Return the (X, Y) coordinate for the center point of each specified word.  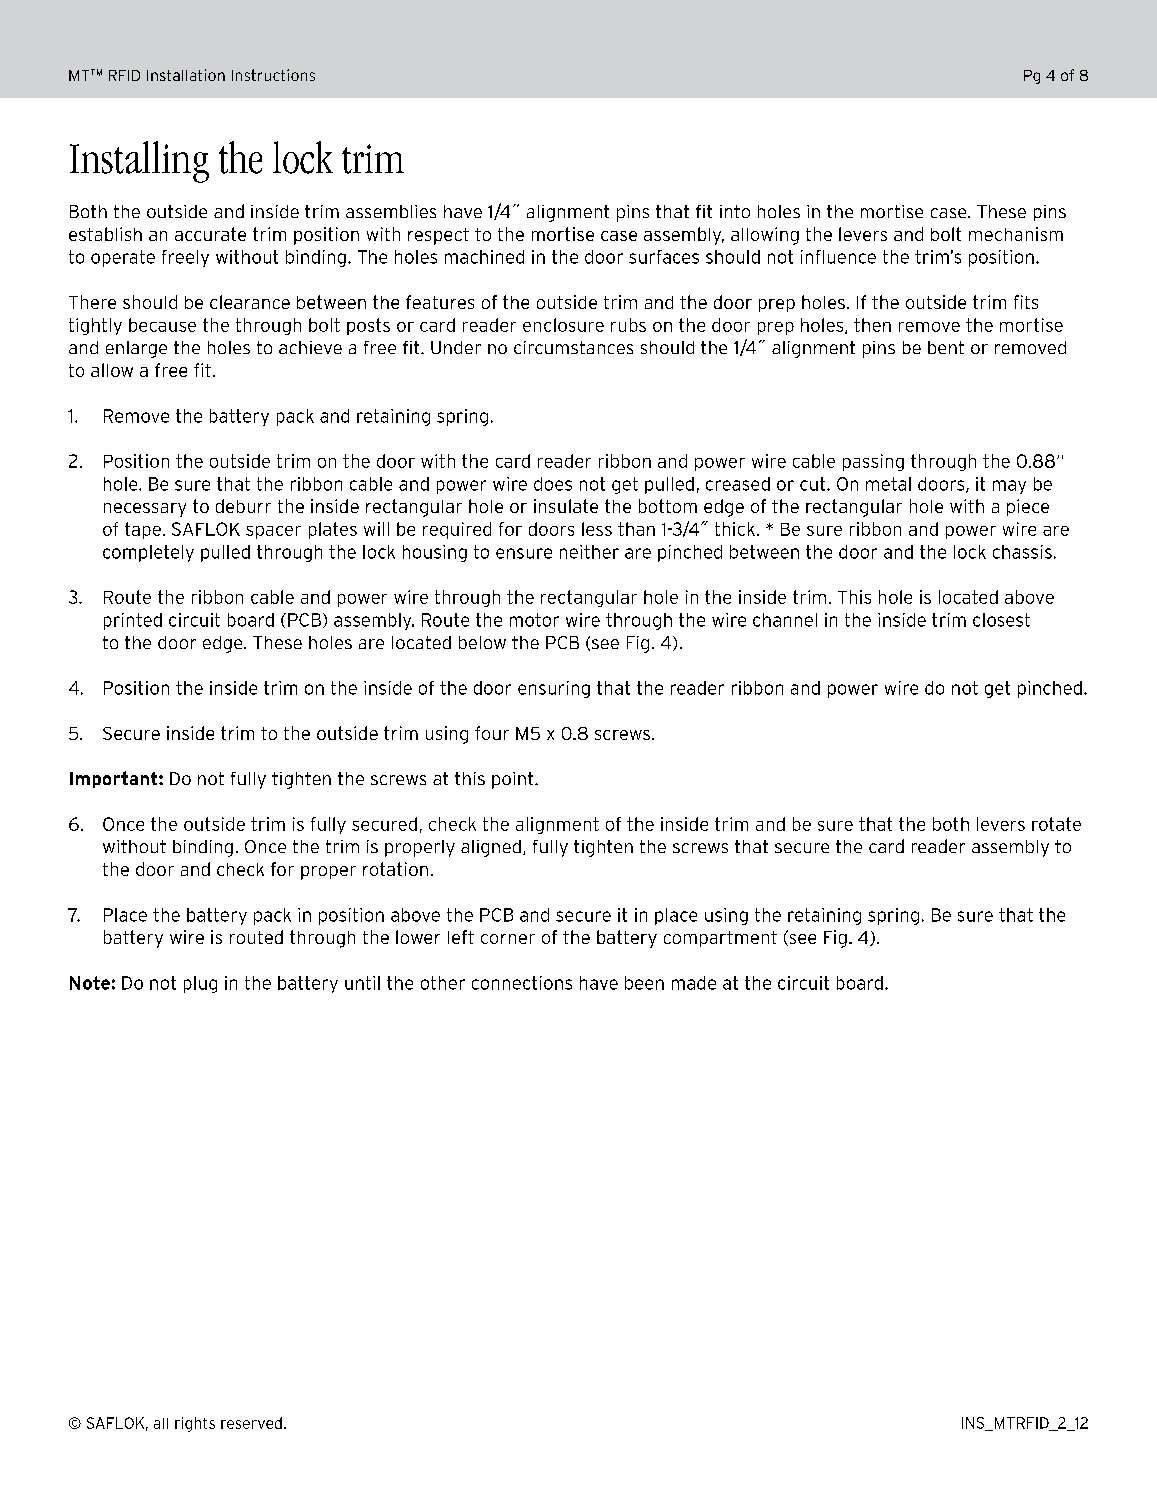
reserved (251, 1423)
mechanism (1016, 234)
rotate (1056, 824)
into (735, 211)
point (514, 780)
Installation (186, 75)
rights (195, 1424)
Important (115, 779)
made (694, 983)
